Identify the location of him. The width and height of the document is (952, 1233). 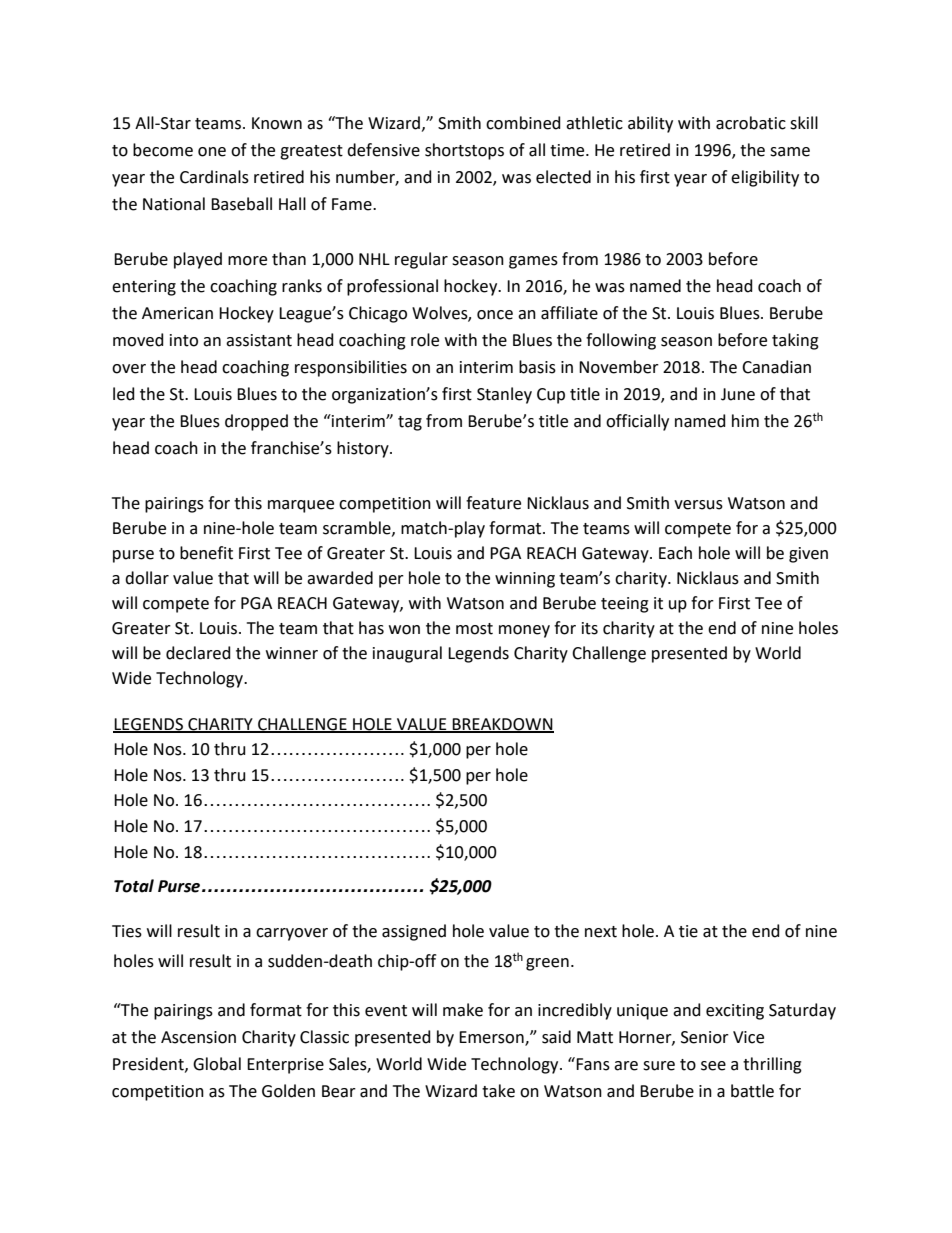
(745, 420).
